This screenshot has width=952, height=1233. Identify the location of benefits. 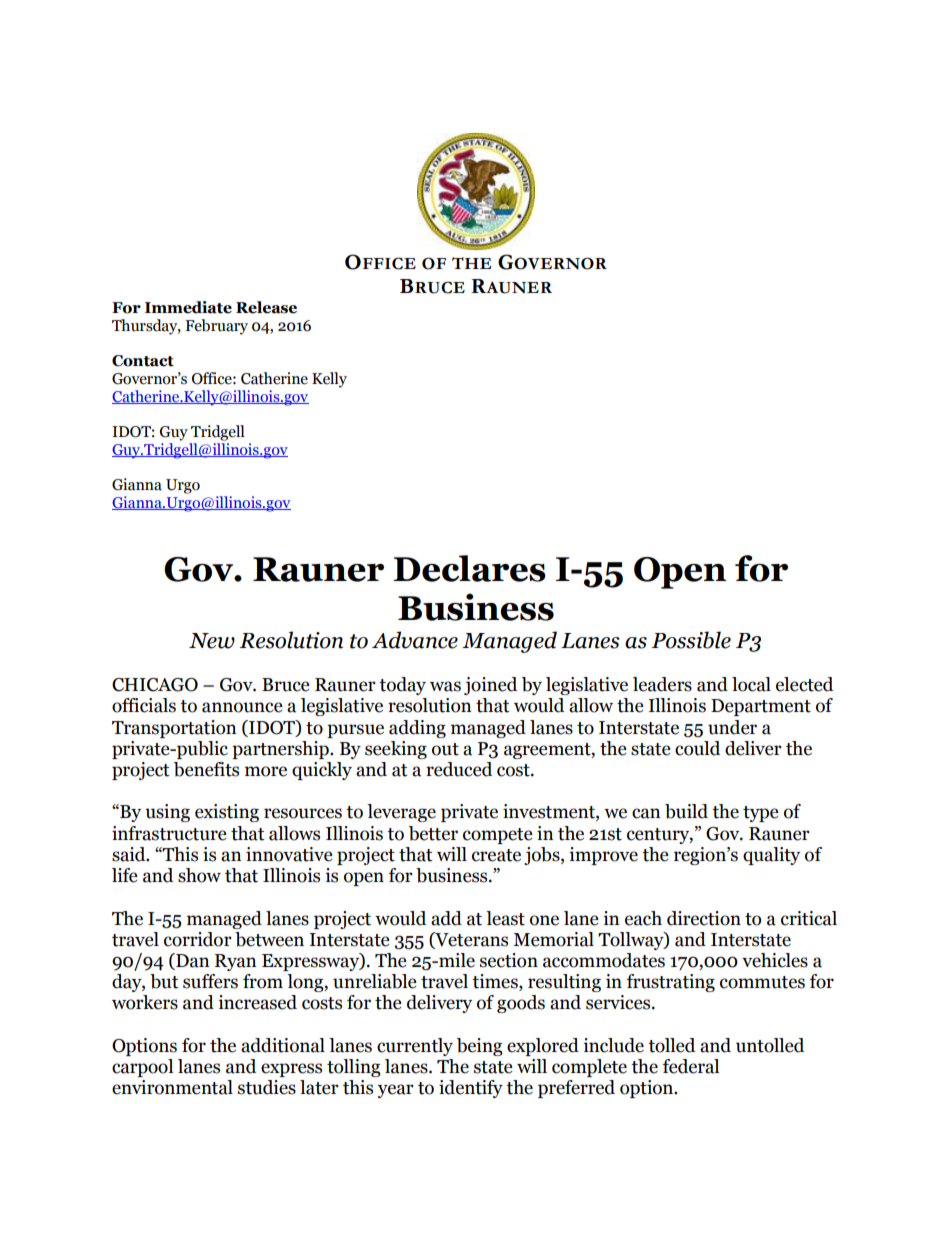
(206, 769).
